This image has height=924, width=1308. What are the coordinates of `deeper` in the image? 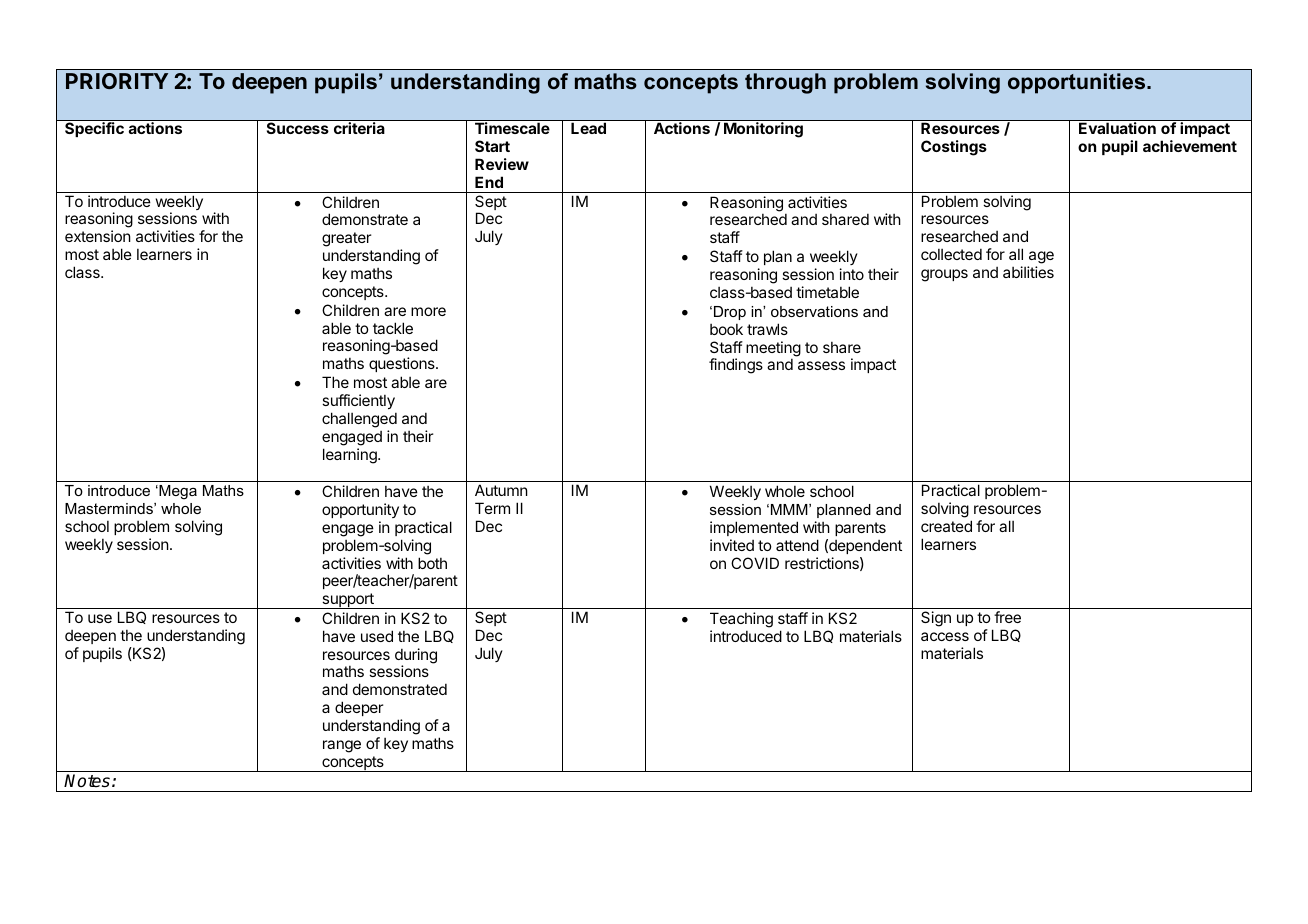 It's located at (359, 708).
